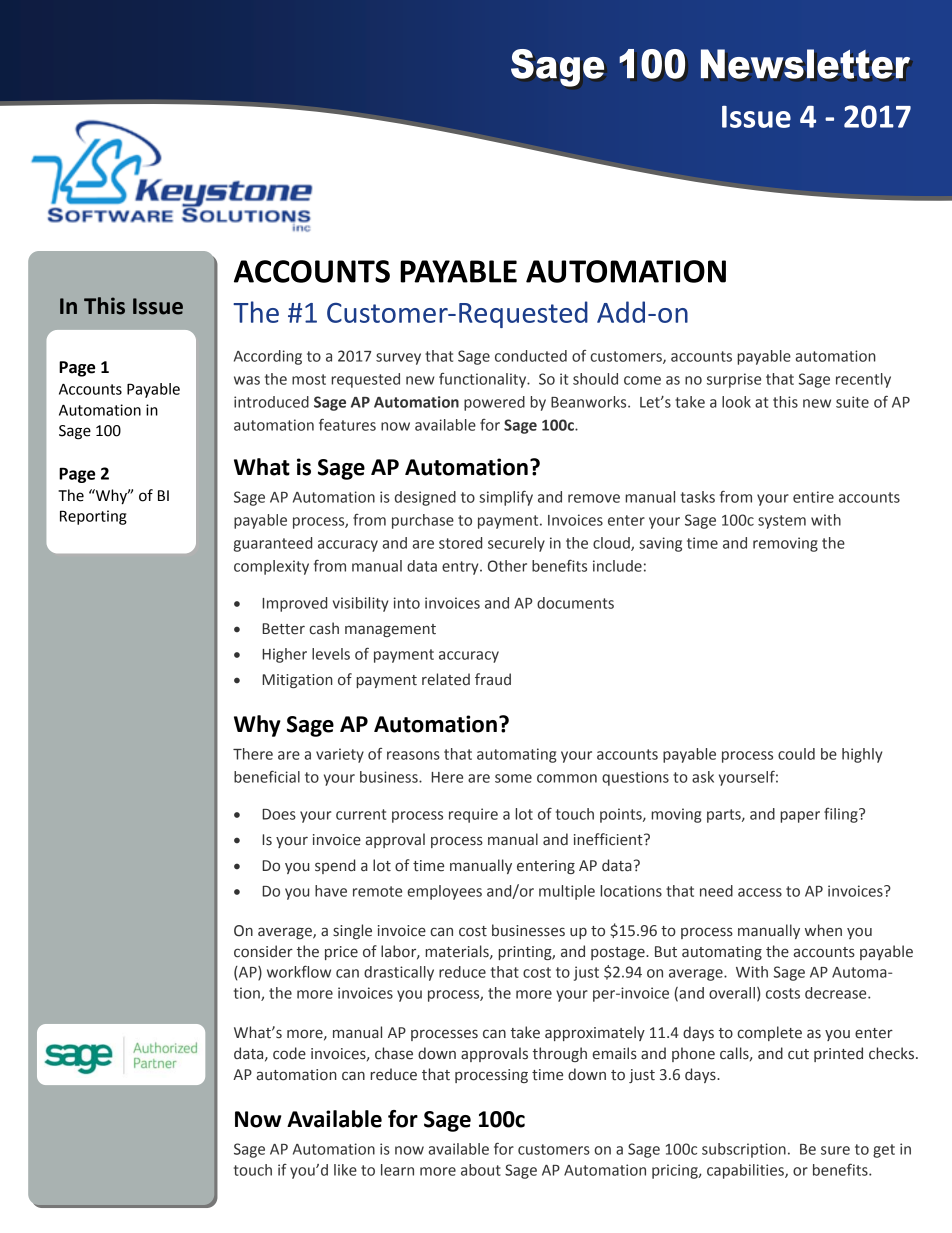 The image size is (952, 1233). Describe the element at coordinates (283, 629) in the screenshot. I see `Better` at that location.
